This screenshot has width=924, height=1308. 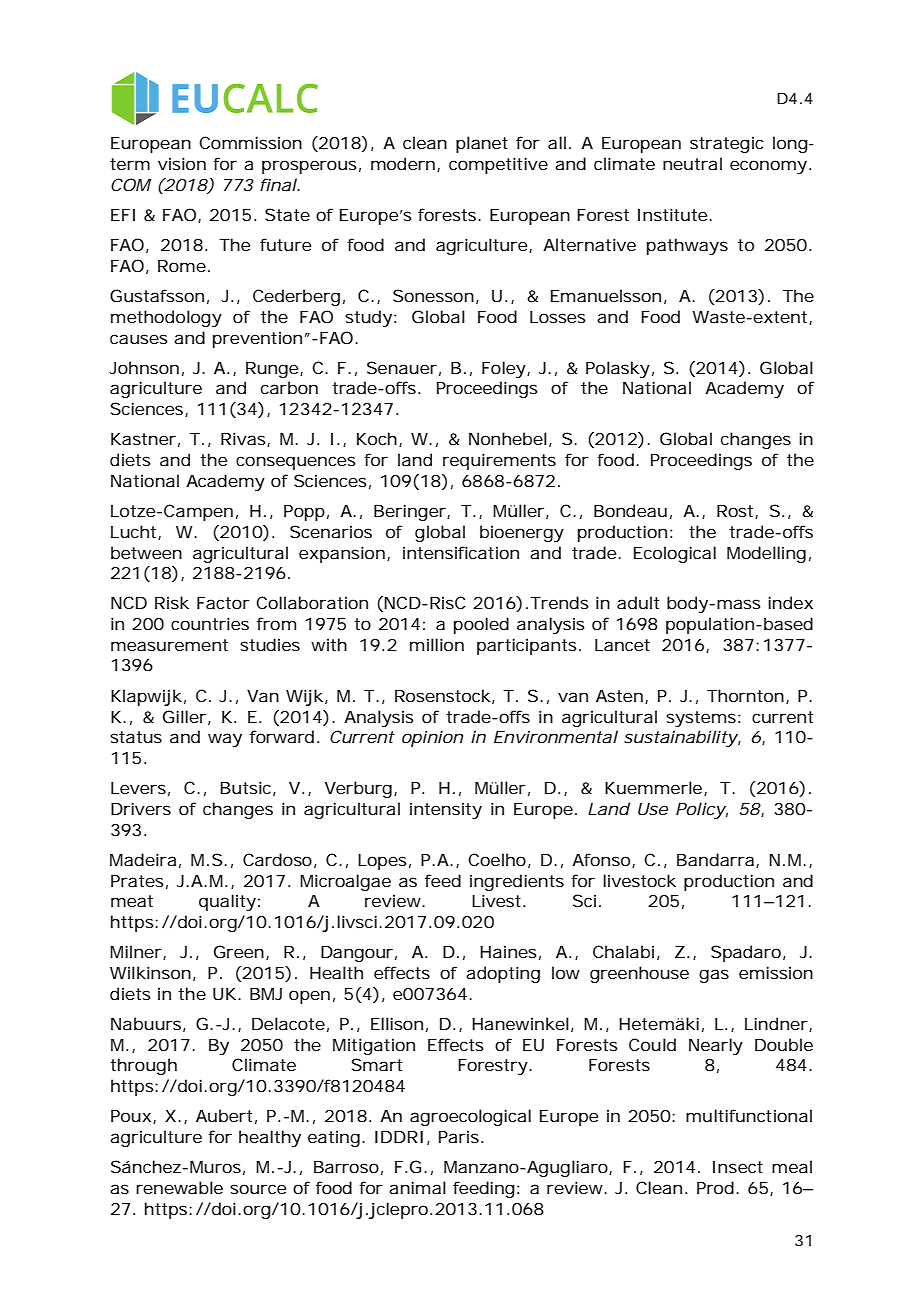 I want to click on between, so click(x=146, y=552).
